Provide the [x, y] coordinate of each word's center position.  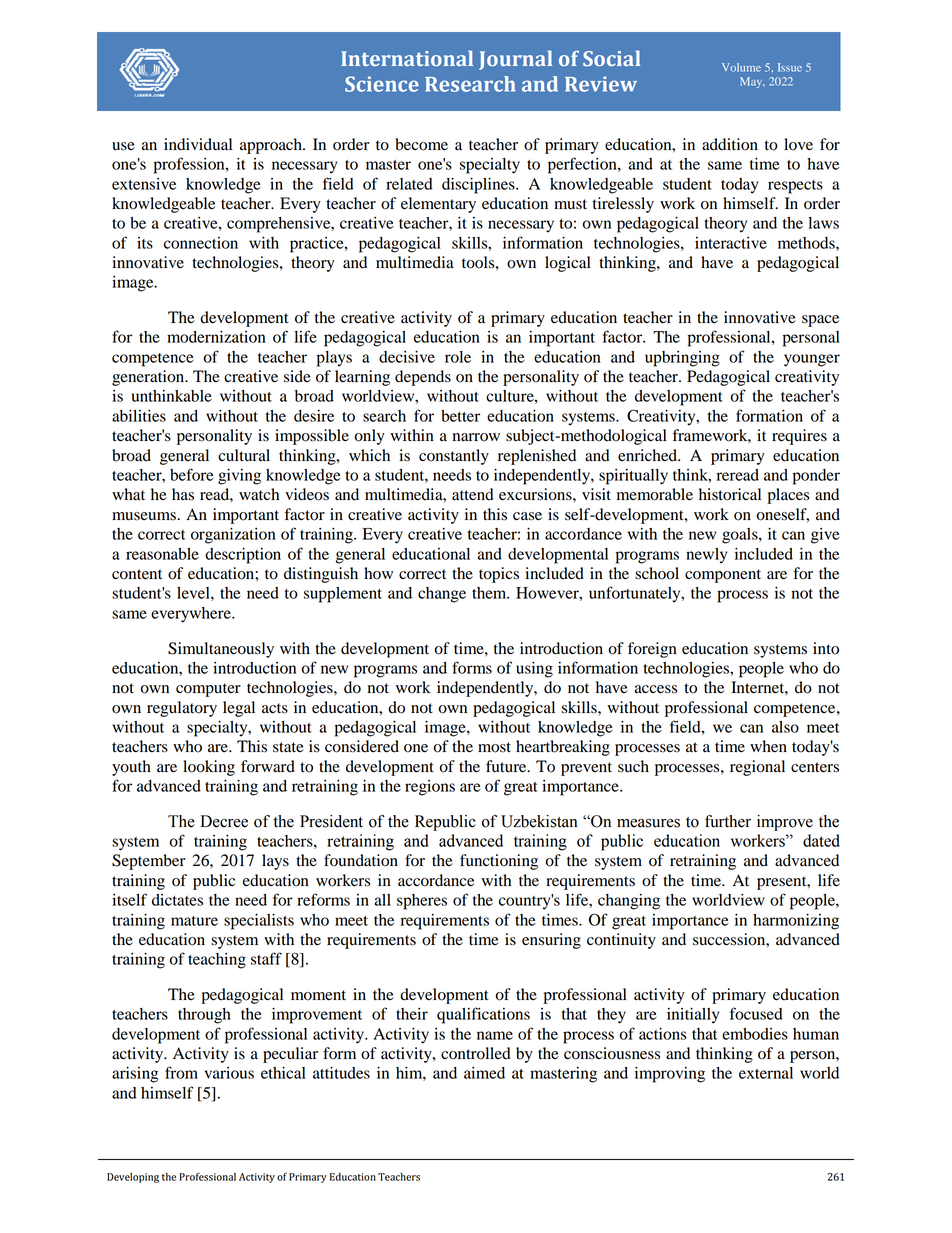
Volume [741, 67]
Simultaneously [221, 650]
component [723, 576]
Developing [133, 1178]
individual [198, 144]
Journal [515, 60]
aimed [484, 1073]
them [490, 593]
